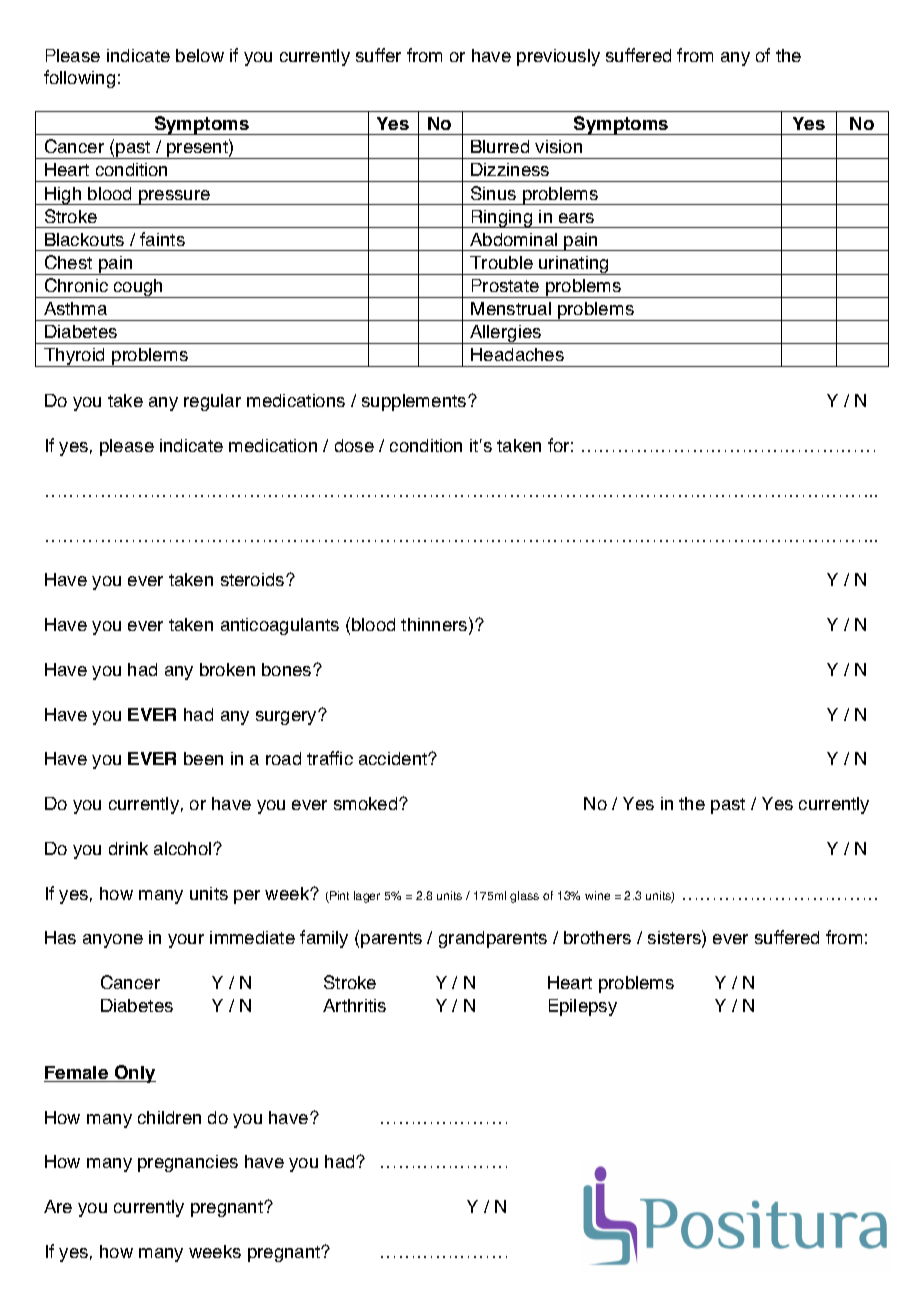  Describe the element at coordinates (79, 79) in the screenshot. I see `following` at that location.
